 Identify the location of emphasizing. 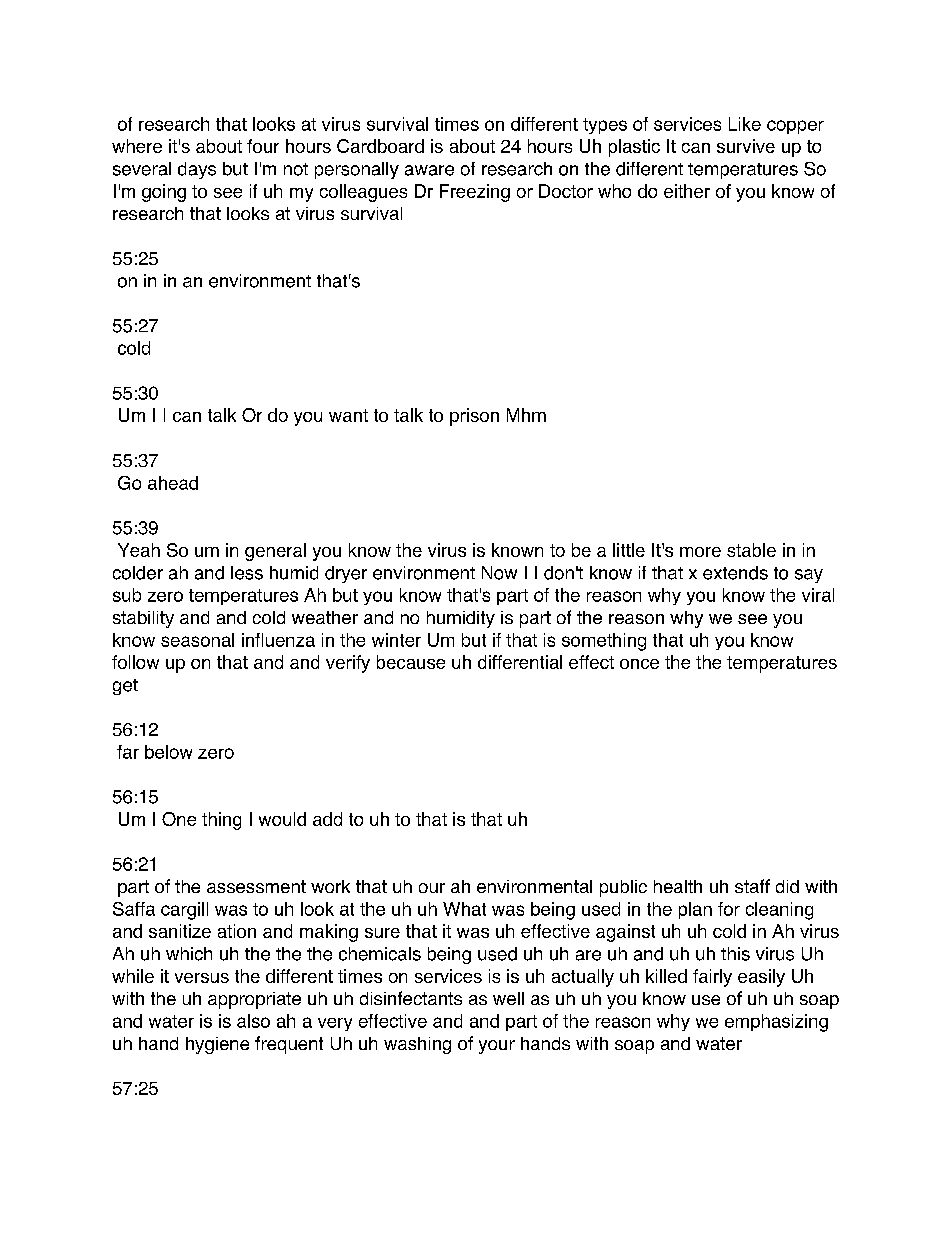
(776, 1023).
